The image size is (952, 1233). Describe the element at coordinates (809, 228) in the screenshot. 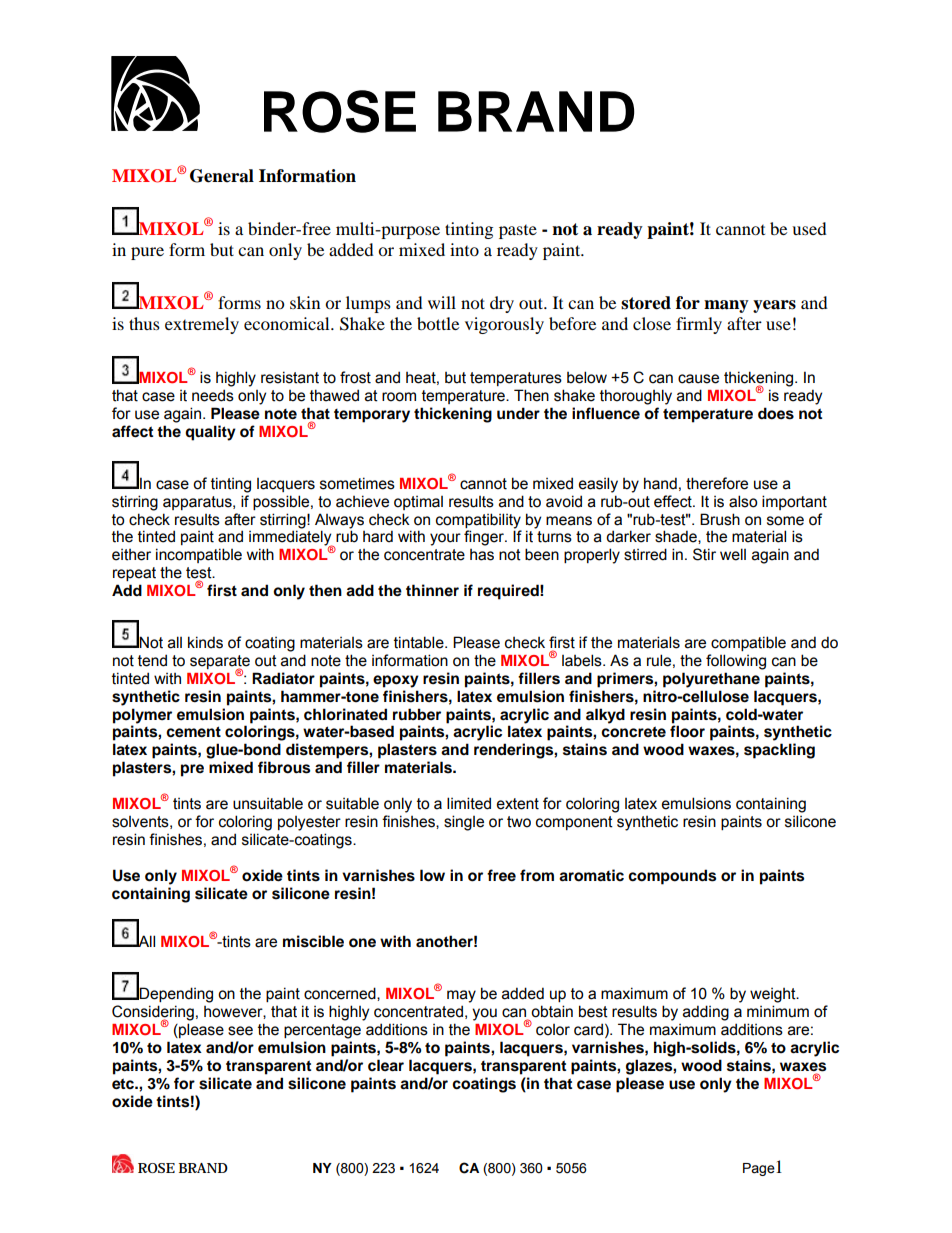

I see `used` at that location.
